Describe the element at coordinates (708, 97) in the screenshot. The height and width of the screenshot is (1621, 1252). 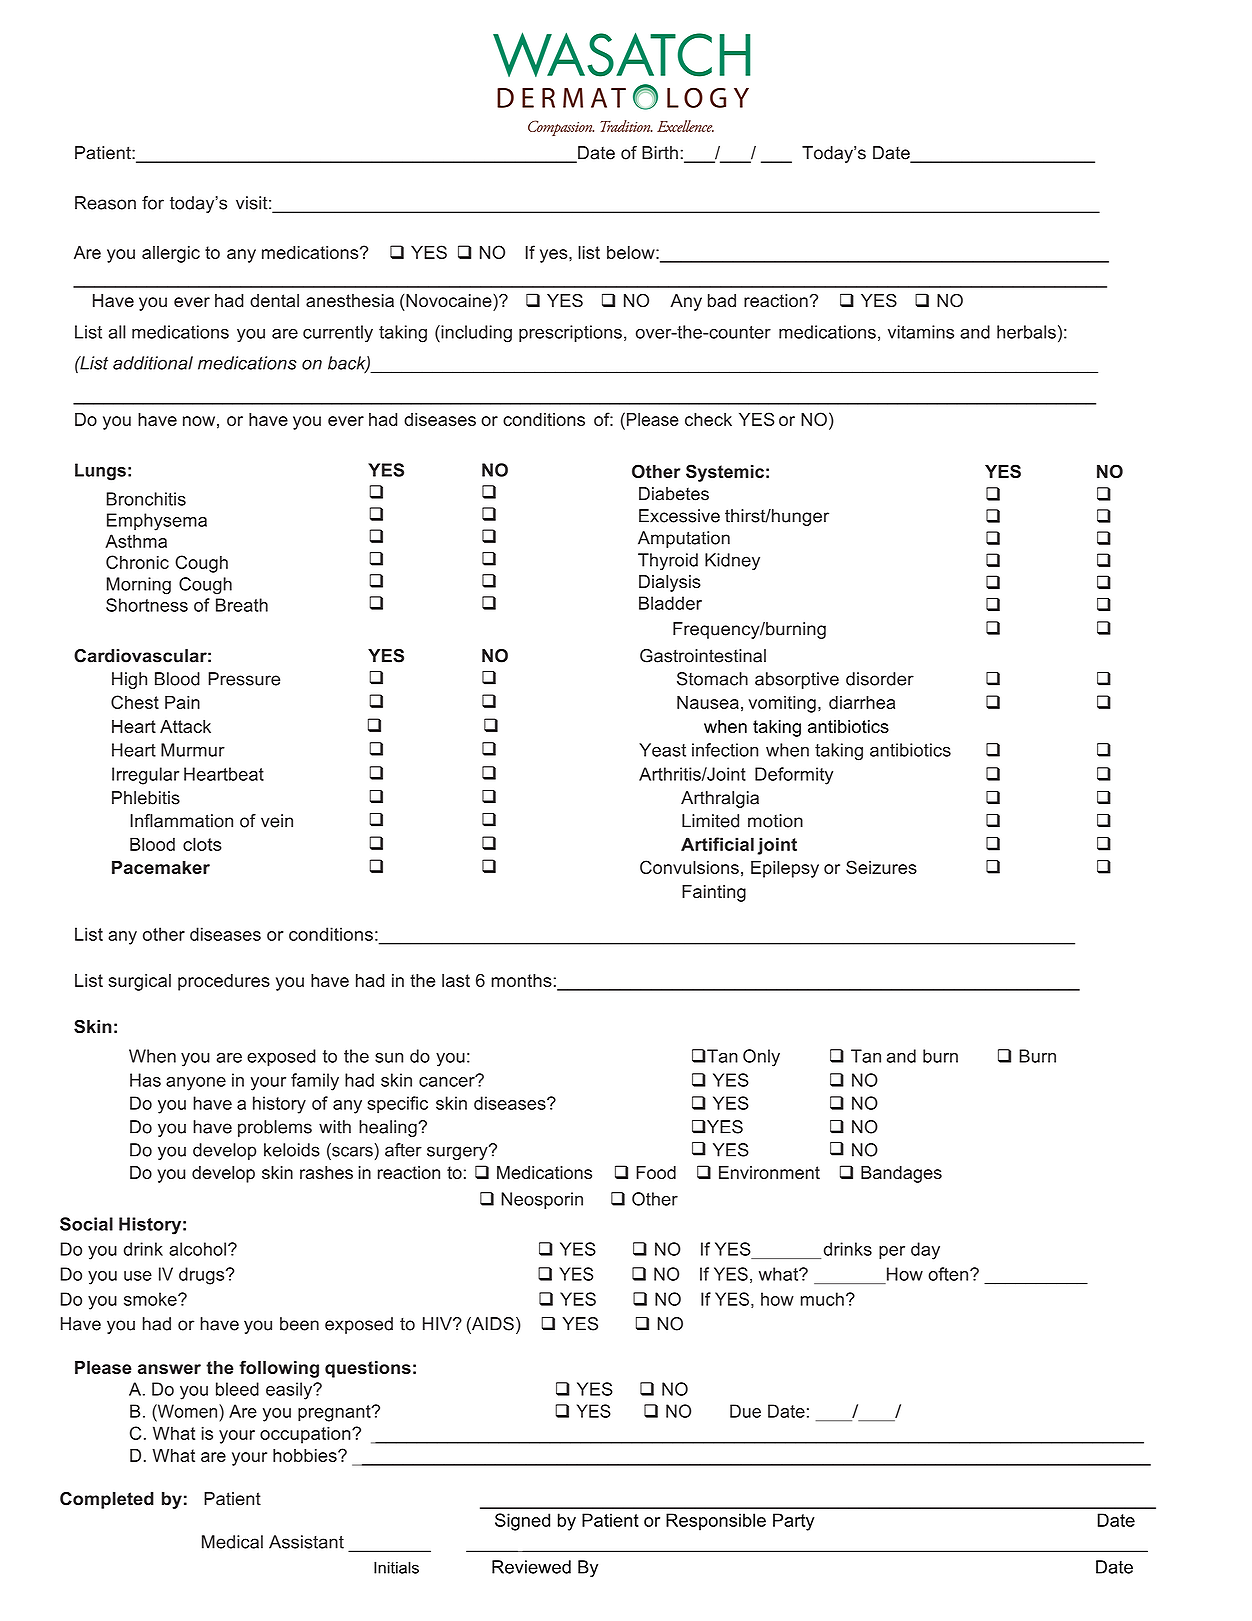
I see `LOGY` at that location.
